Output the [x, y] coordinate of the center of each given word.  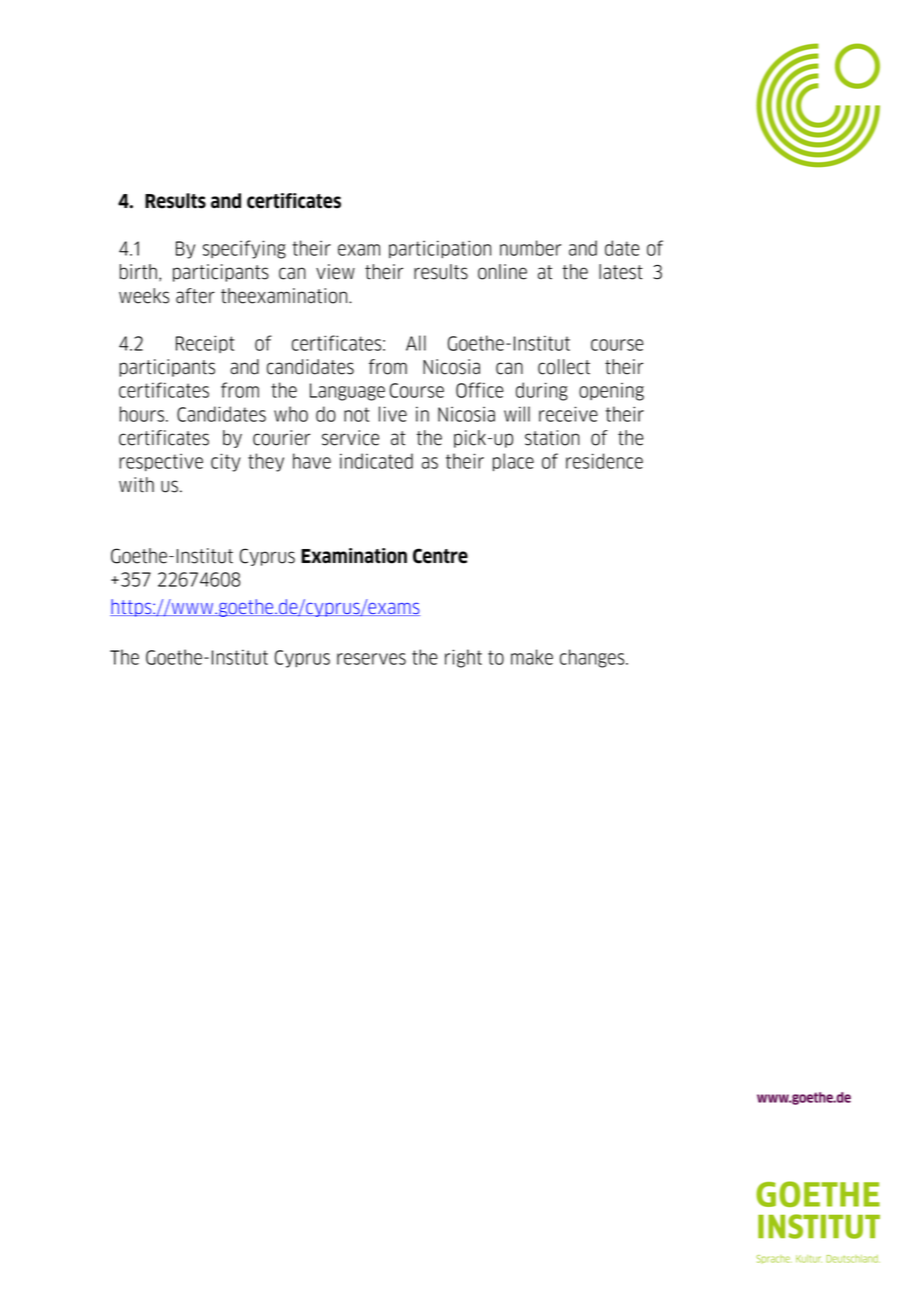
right [463, 658]
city [226, 462]
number [530, 248]
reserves [371, 659]
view [335, 272]
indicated [376, 461]
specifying [244, 249]
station [552, 438]
